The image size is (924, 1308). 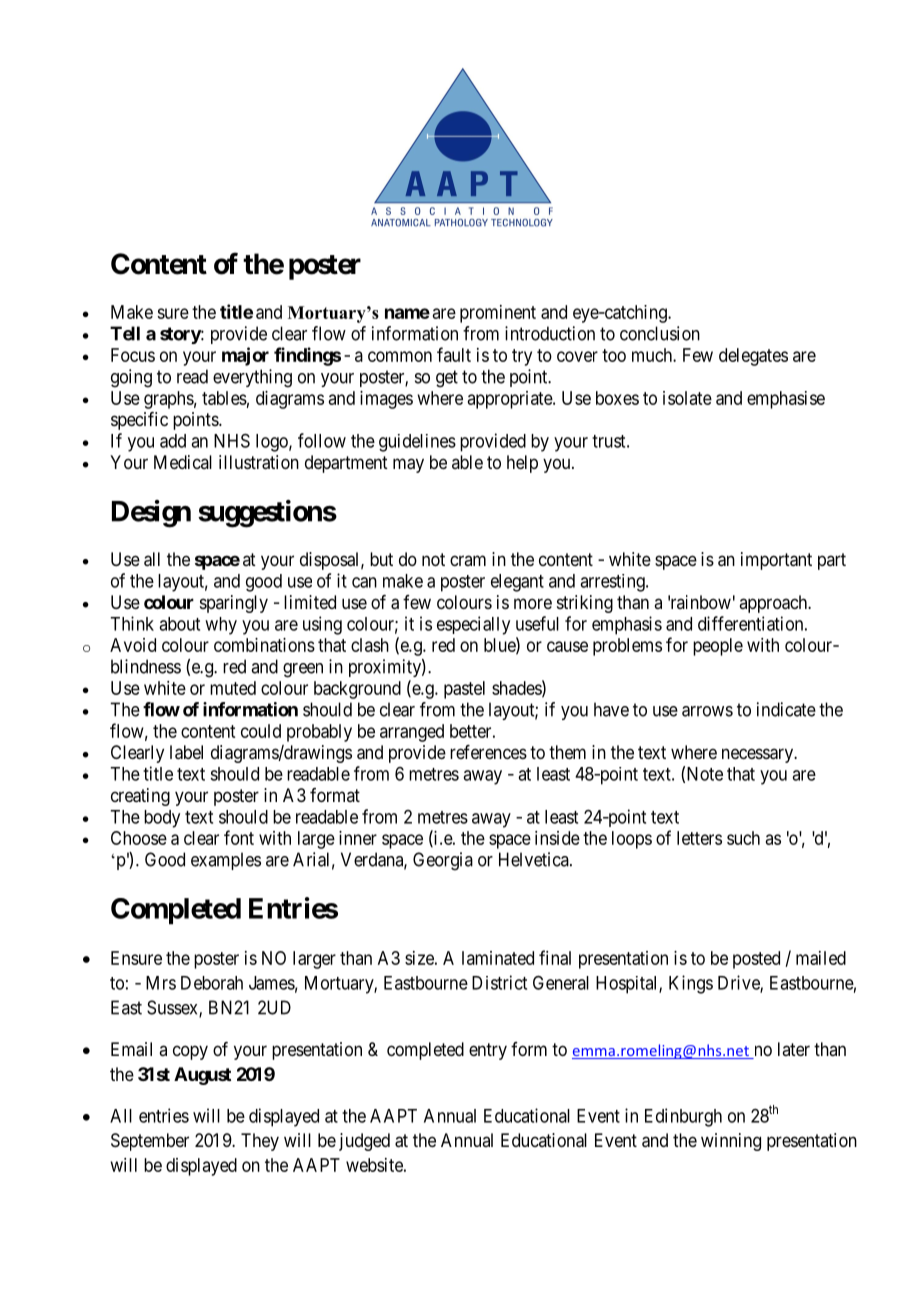 I want to click on such, so click(x=743, y=838).
